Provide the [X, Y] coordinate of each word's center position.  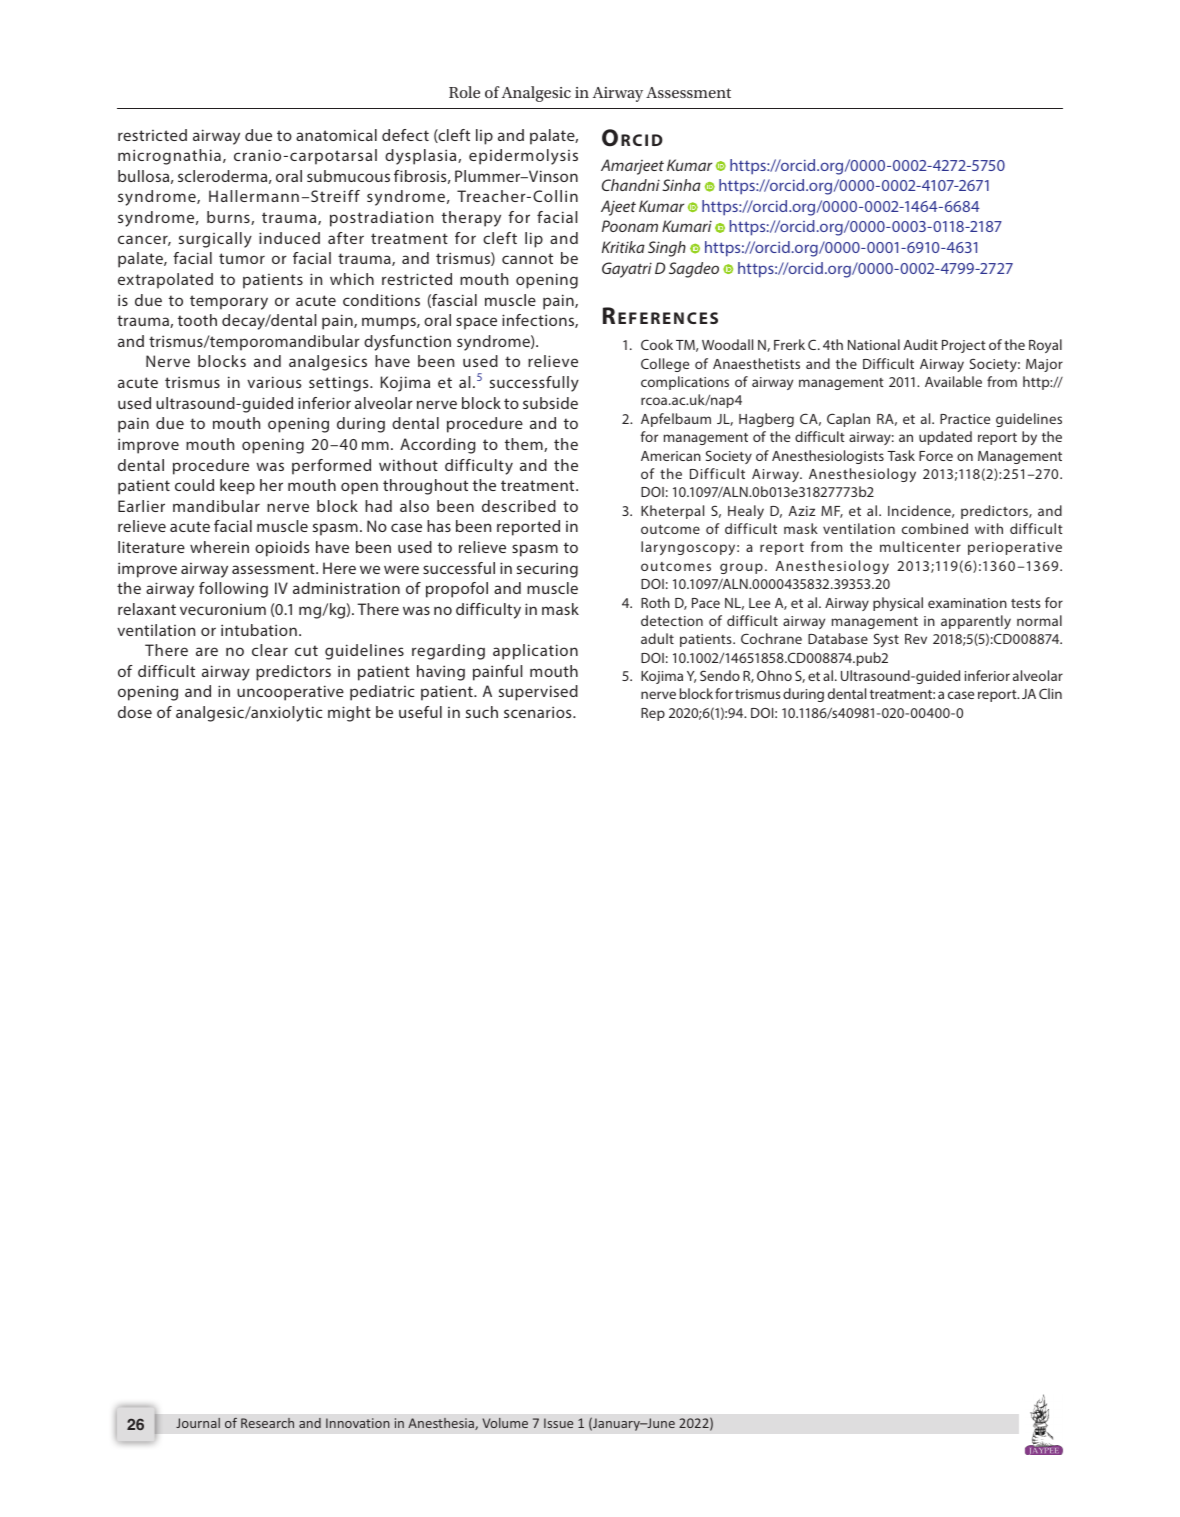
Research [267, 1423]
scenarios [539, 712]
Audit [921, 344]
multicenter [920, 546]
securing [547, 570]
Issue [558, 1423]
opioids [282, 549]
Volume [505, 1423]
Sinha [681, 185]
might [349, 714]
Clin [1050, 693]
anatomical [336, 135]
